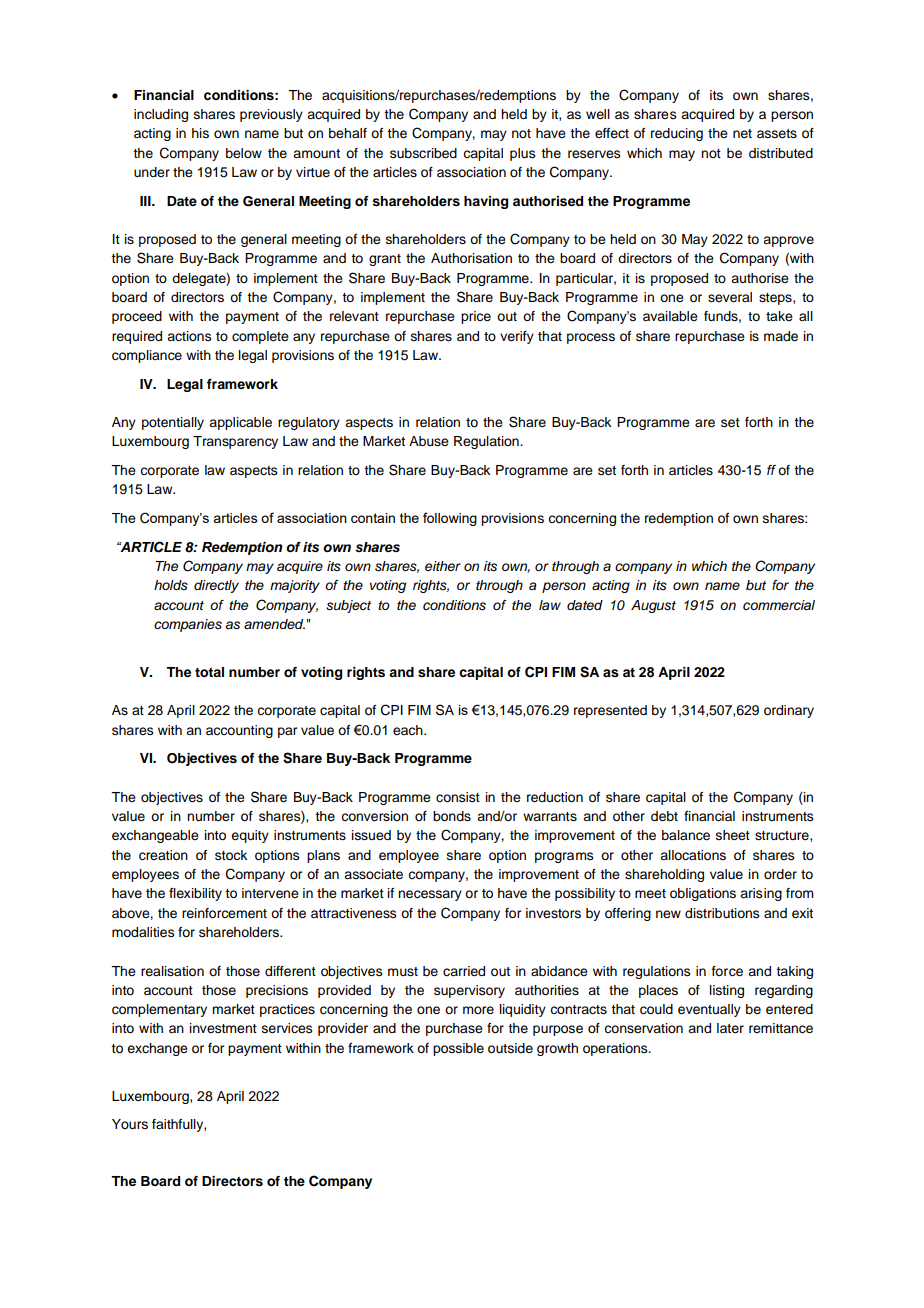  What do you see at coordinates (423, 153) in the document?
I see `subscribed` at bounding box center [423, 153].
